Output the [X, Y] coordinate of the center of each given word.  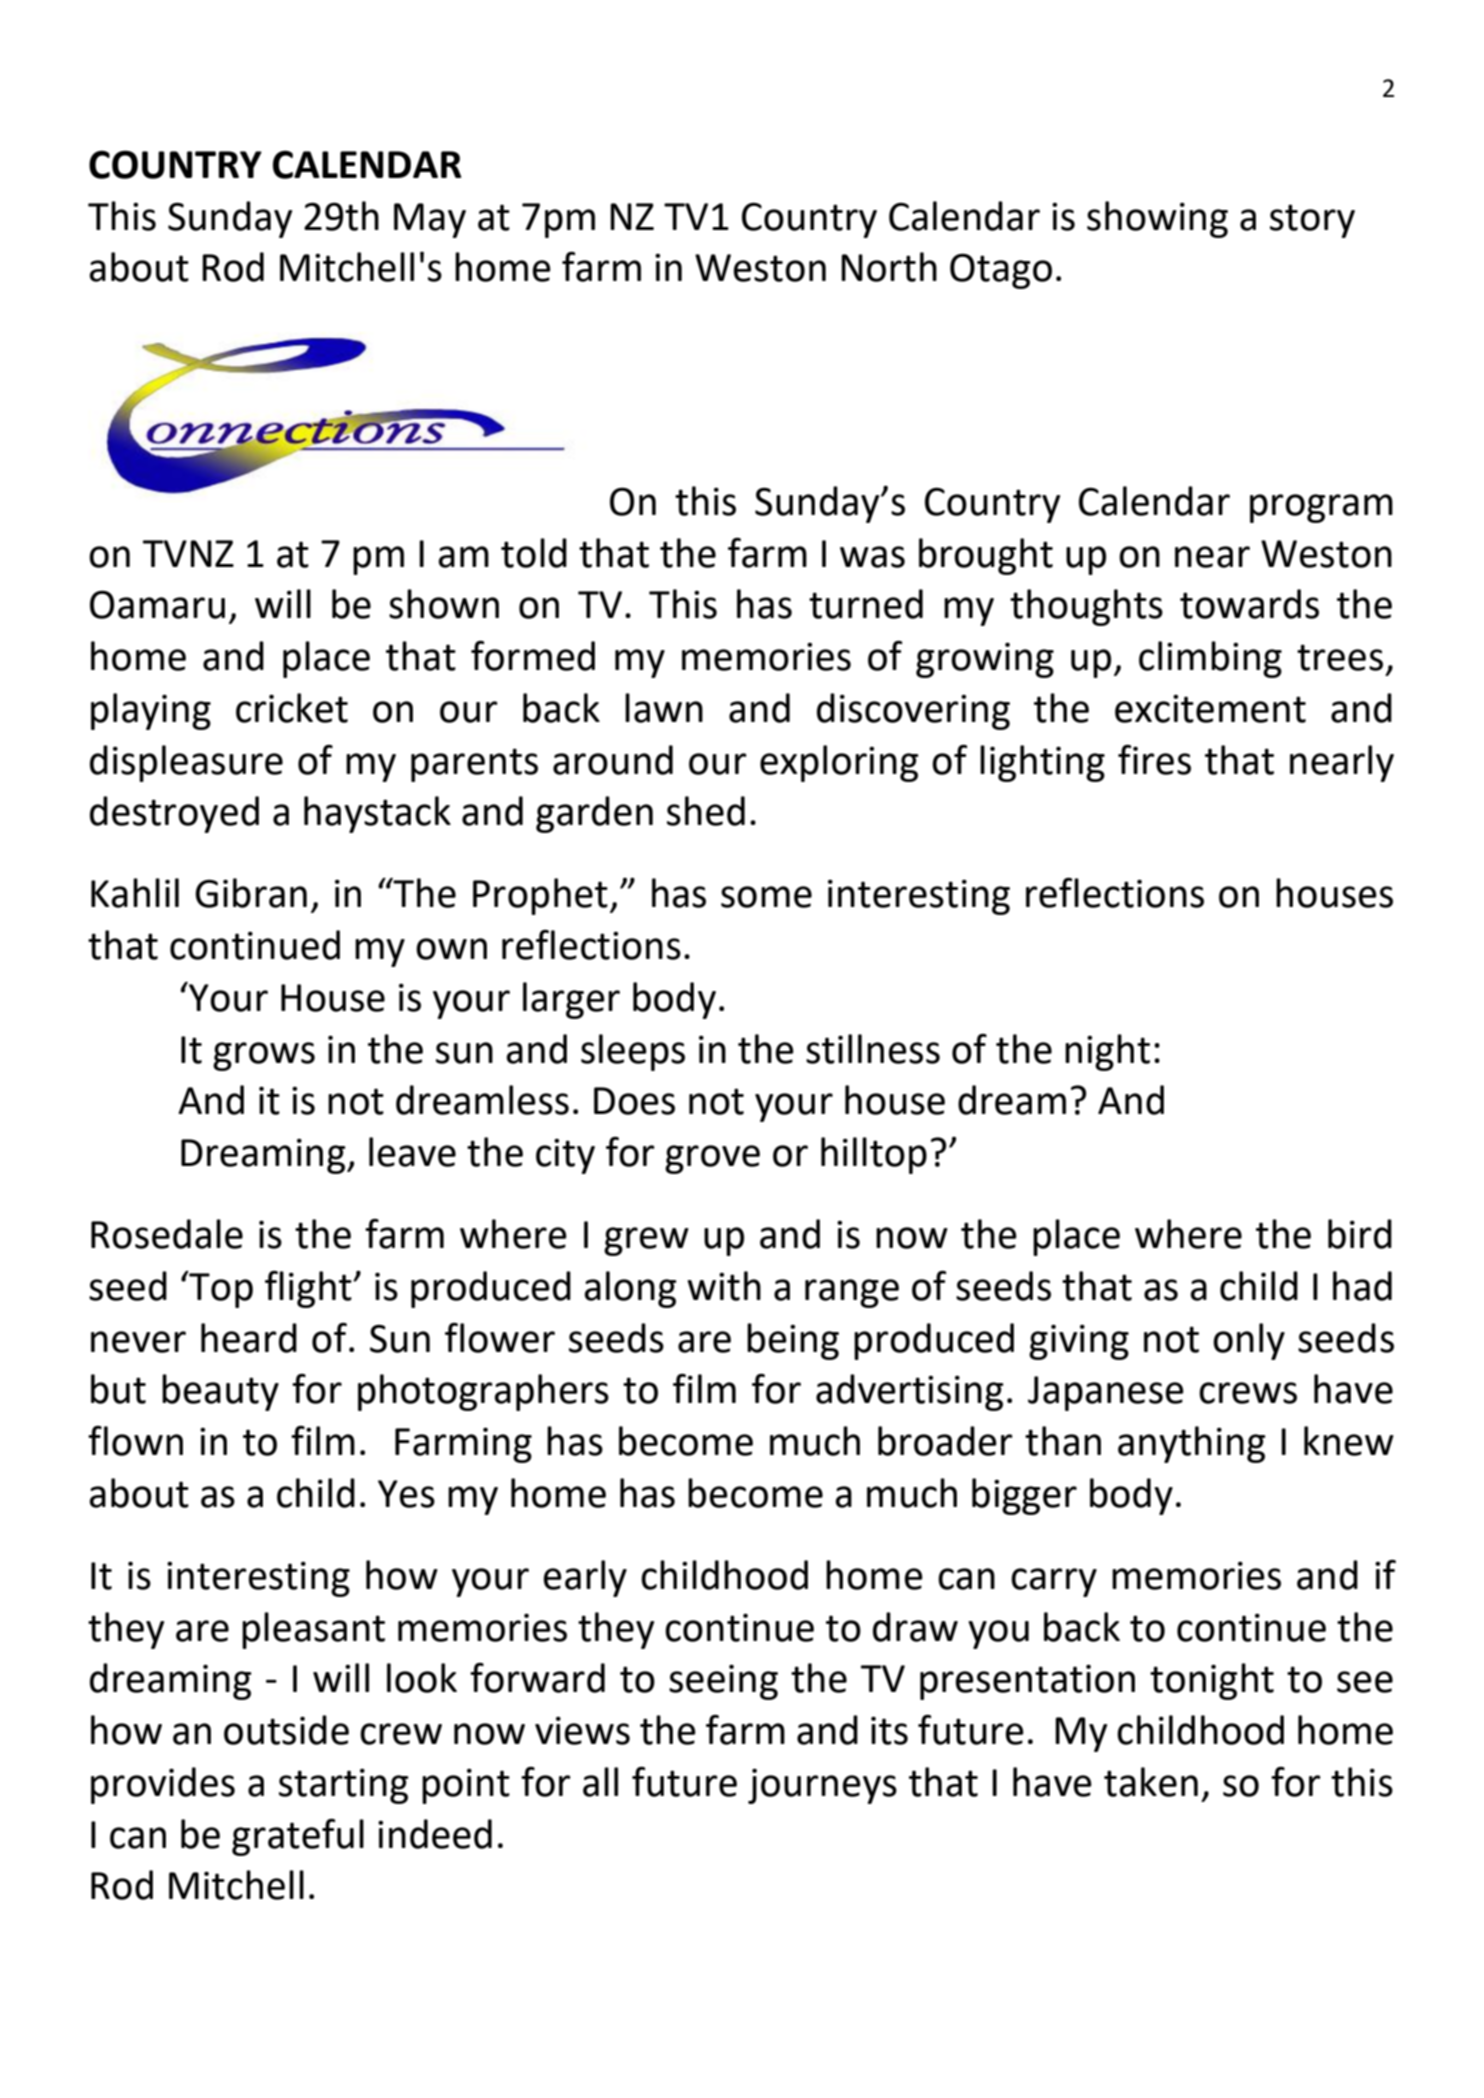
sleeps [633, 1052]
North [889, 267]
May [430, 220]
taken [1151, 1782]
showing [1157, 219]
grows [264, 1056]
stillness [873, 1049]
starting [344, 1786]
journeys [822, 1786]
